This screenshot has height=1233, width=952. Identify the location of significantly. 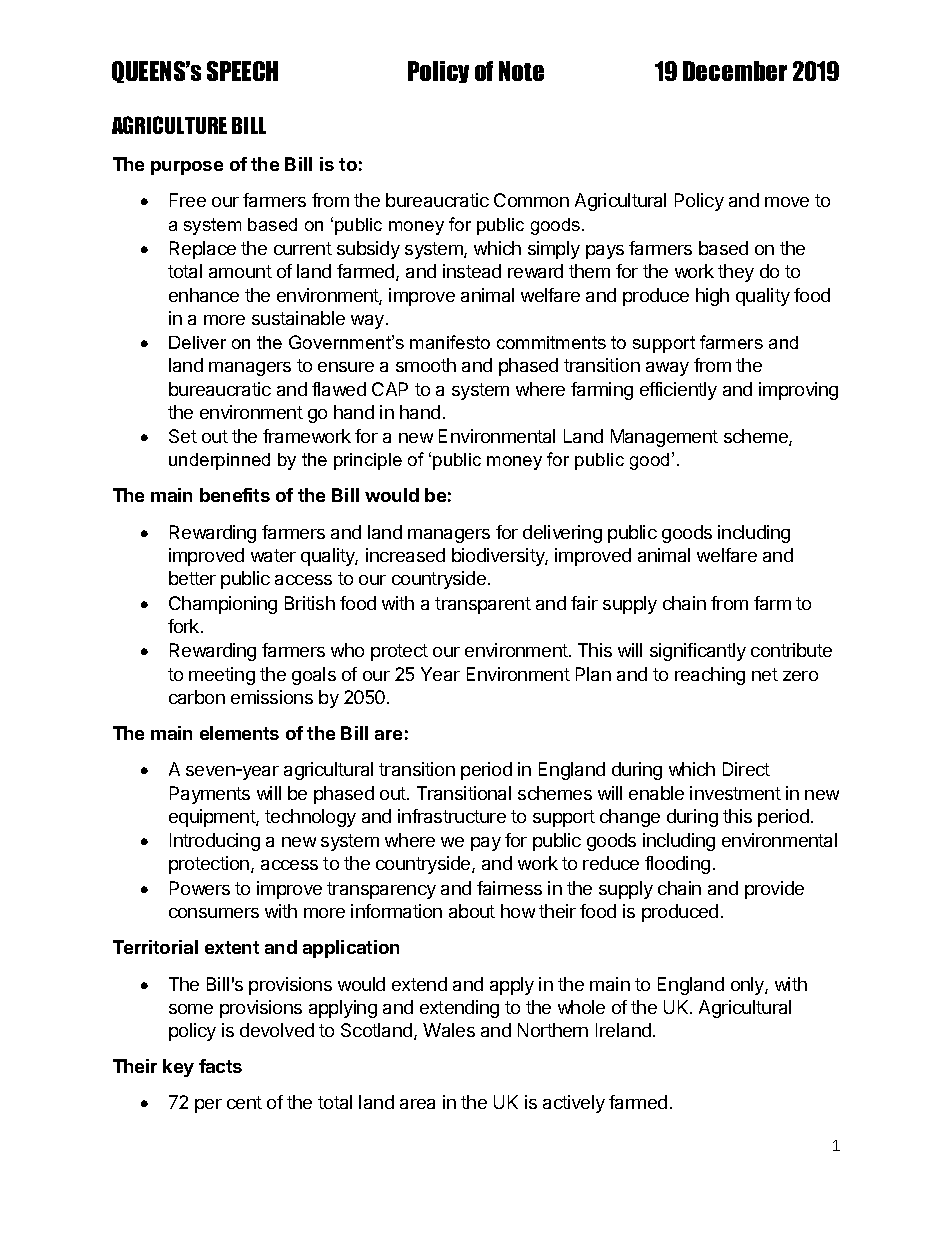
(698, 652).
